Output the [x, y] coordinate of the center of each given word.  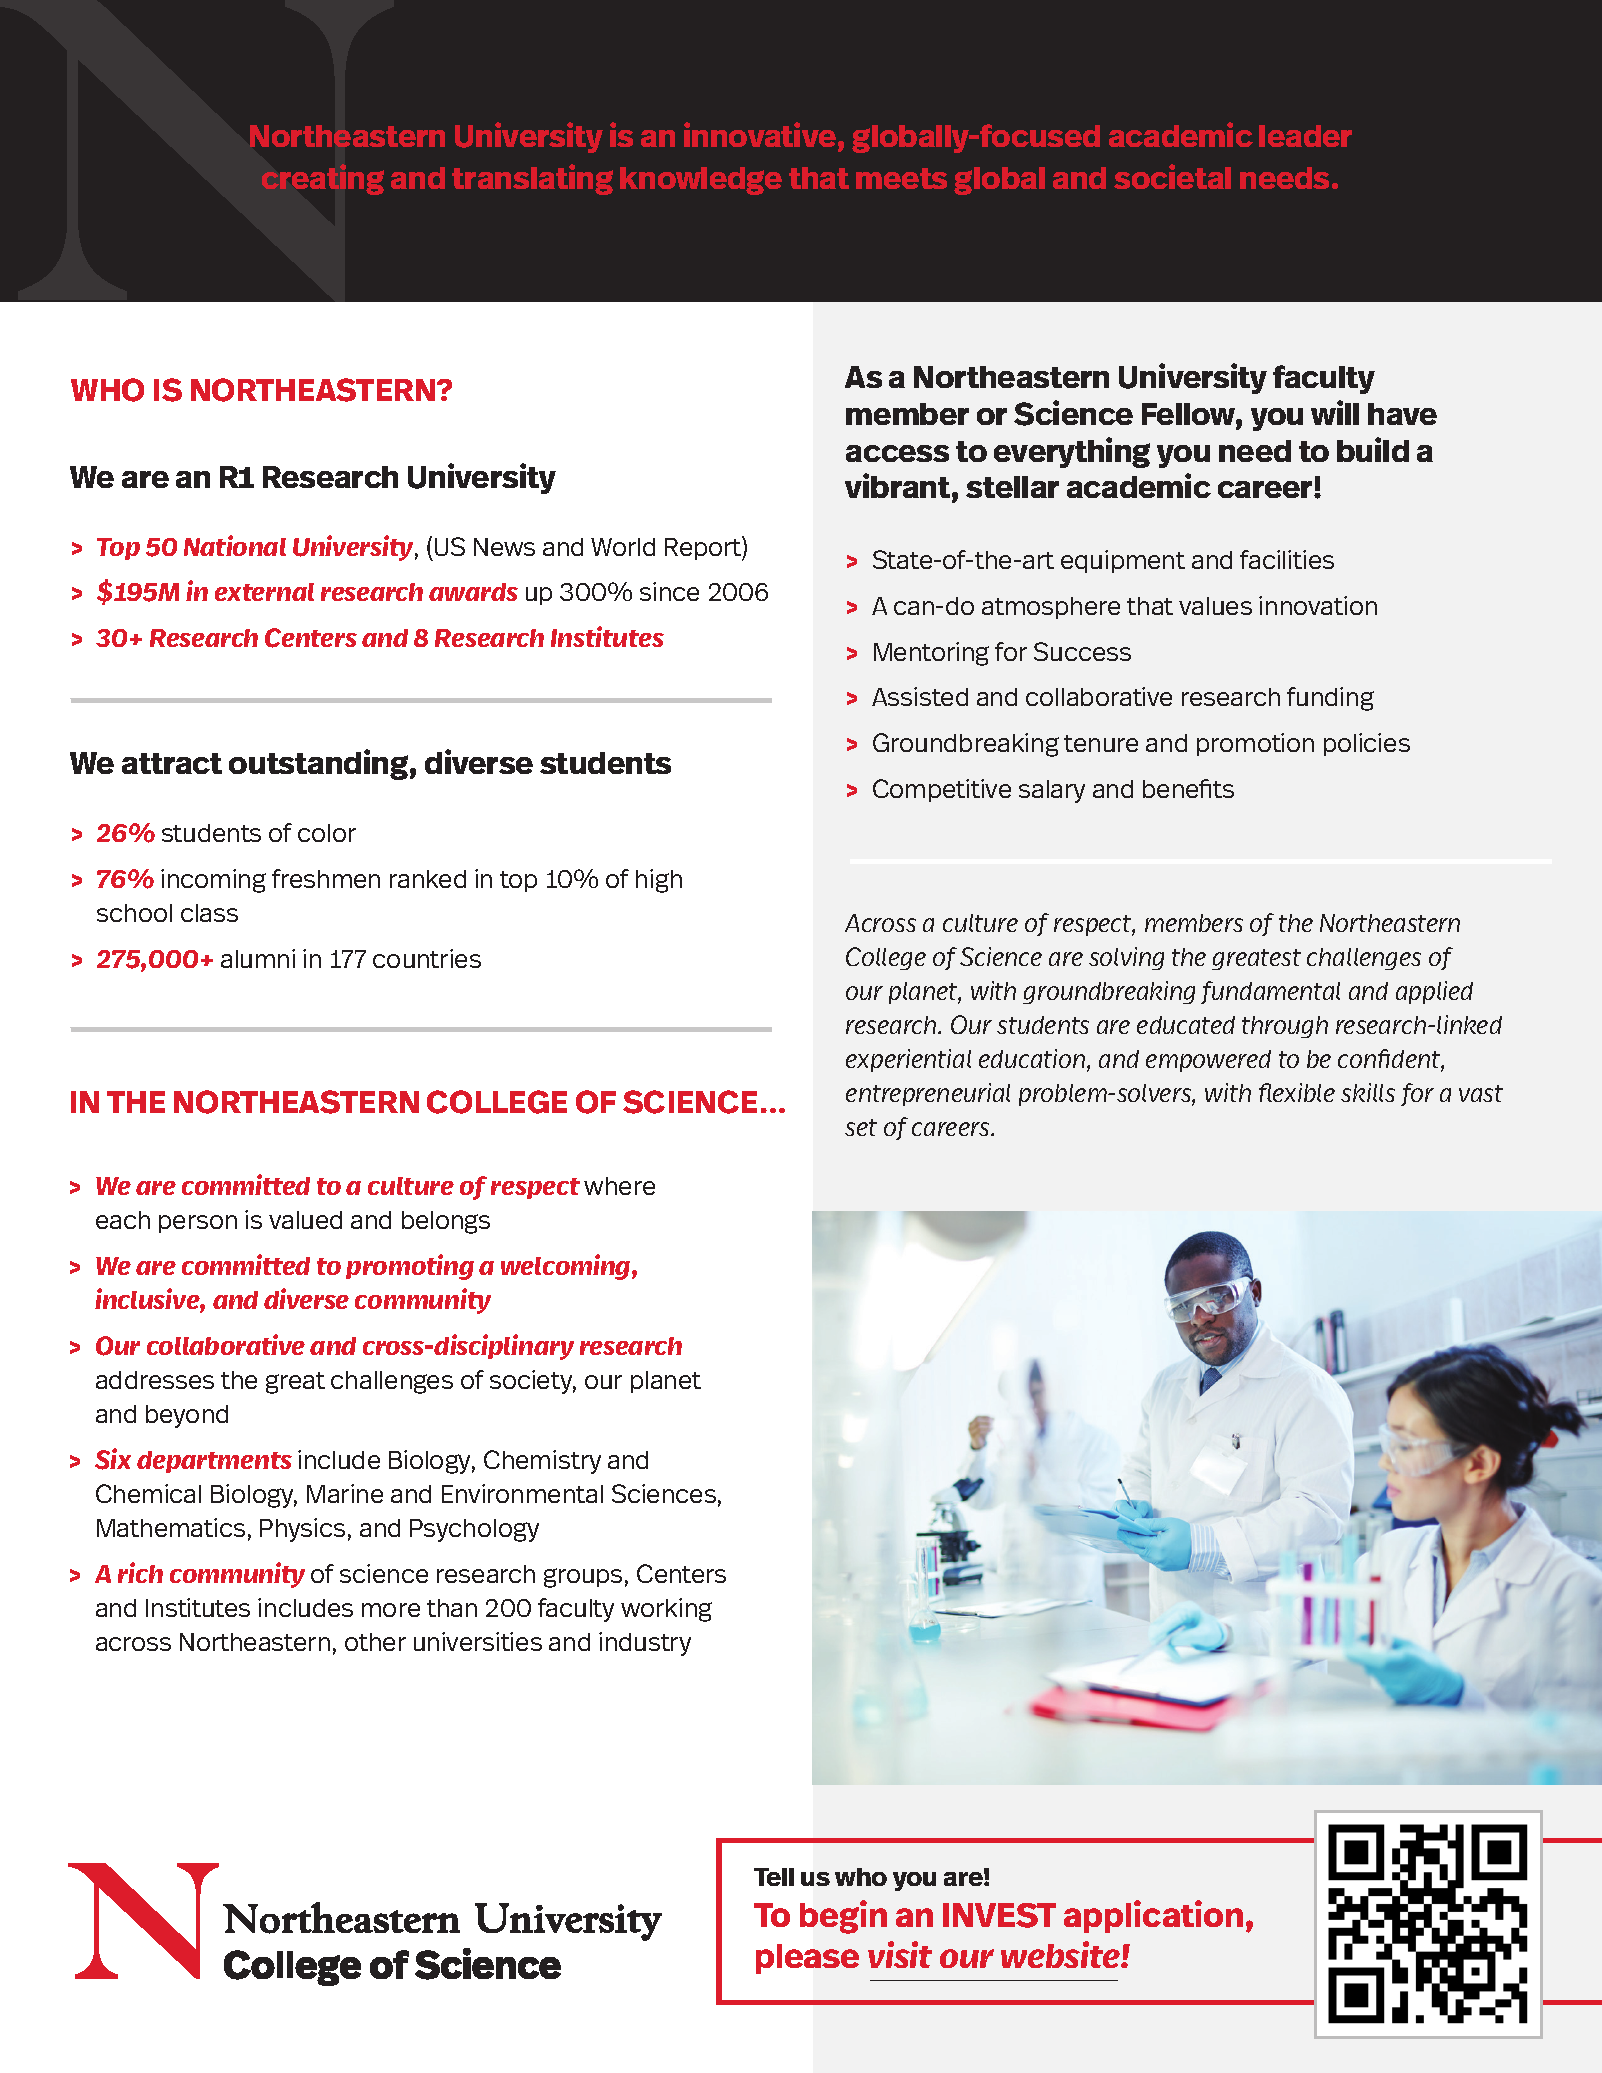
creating [323, 179]
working [666, 1610]
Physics [302, 1530]
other [375, 1642]
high [659, 881]
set [861, 1127]
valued [305, 1220]
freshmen [326, 878]
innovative [760, 134]
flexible [1297, 1092]
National [235, 545]
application [1153, 1916]
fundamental [1270, 992]
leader [1305, 136]
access [897, 453]
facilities [1287, 559]
